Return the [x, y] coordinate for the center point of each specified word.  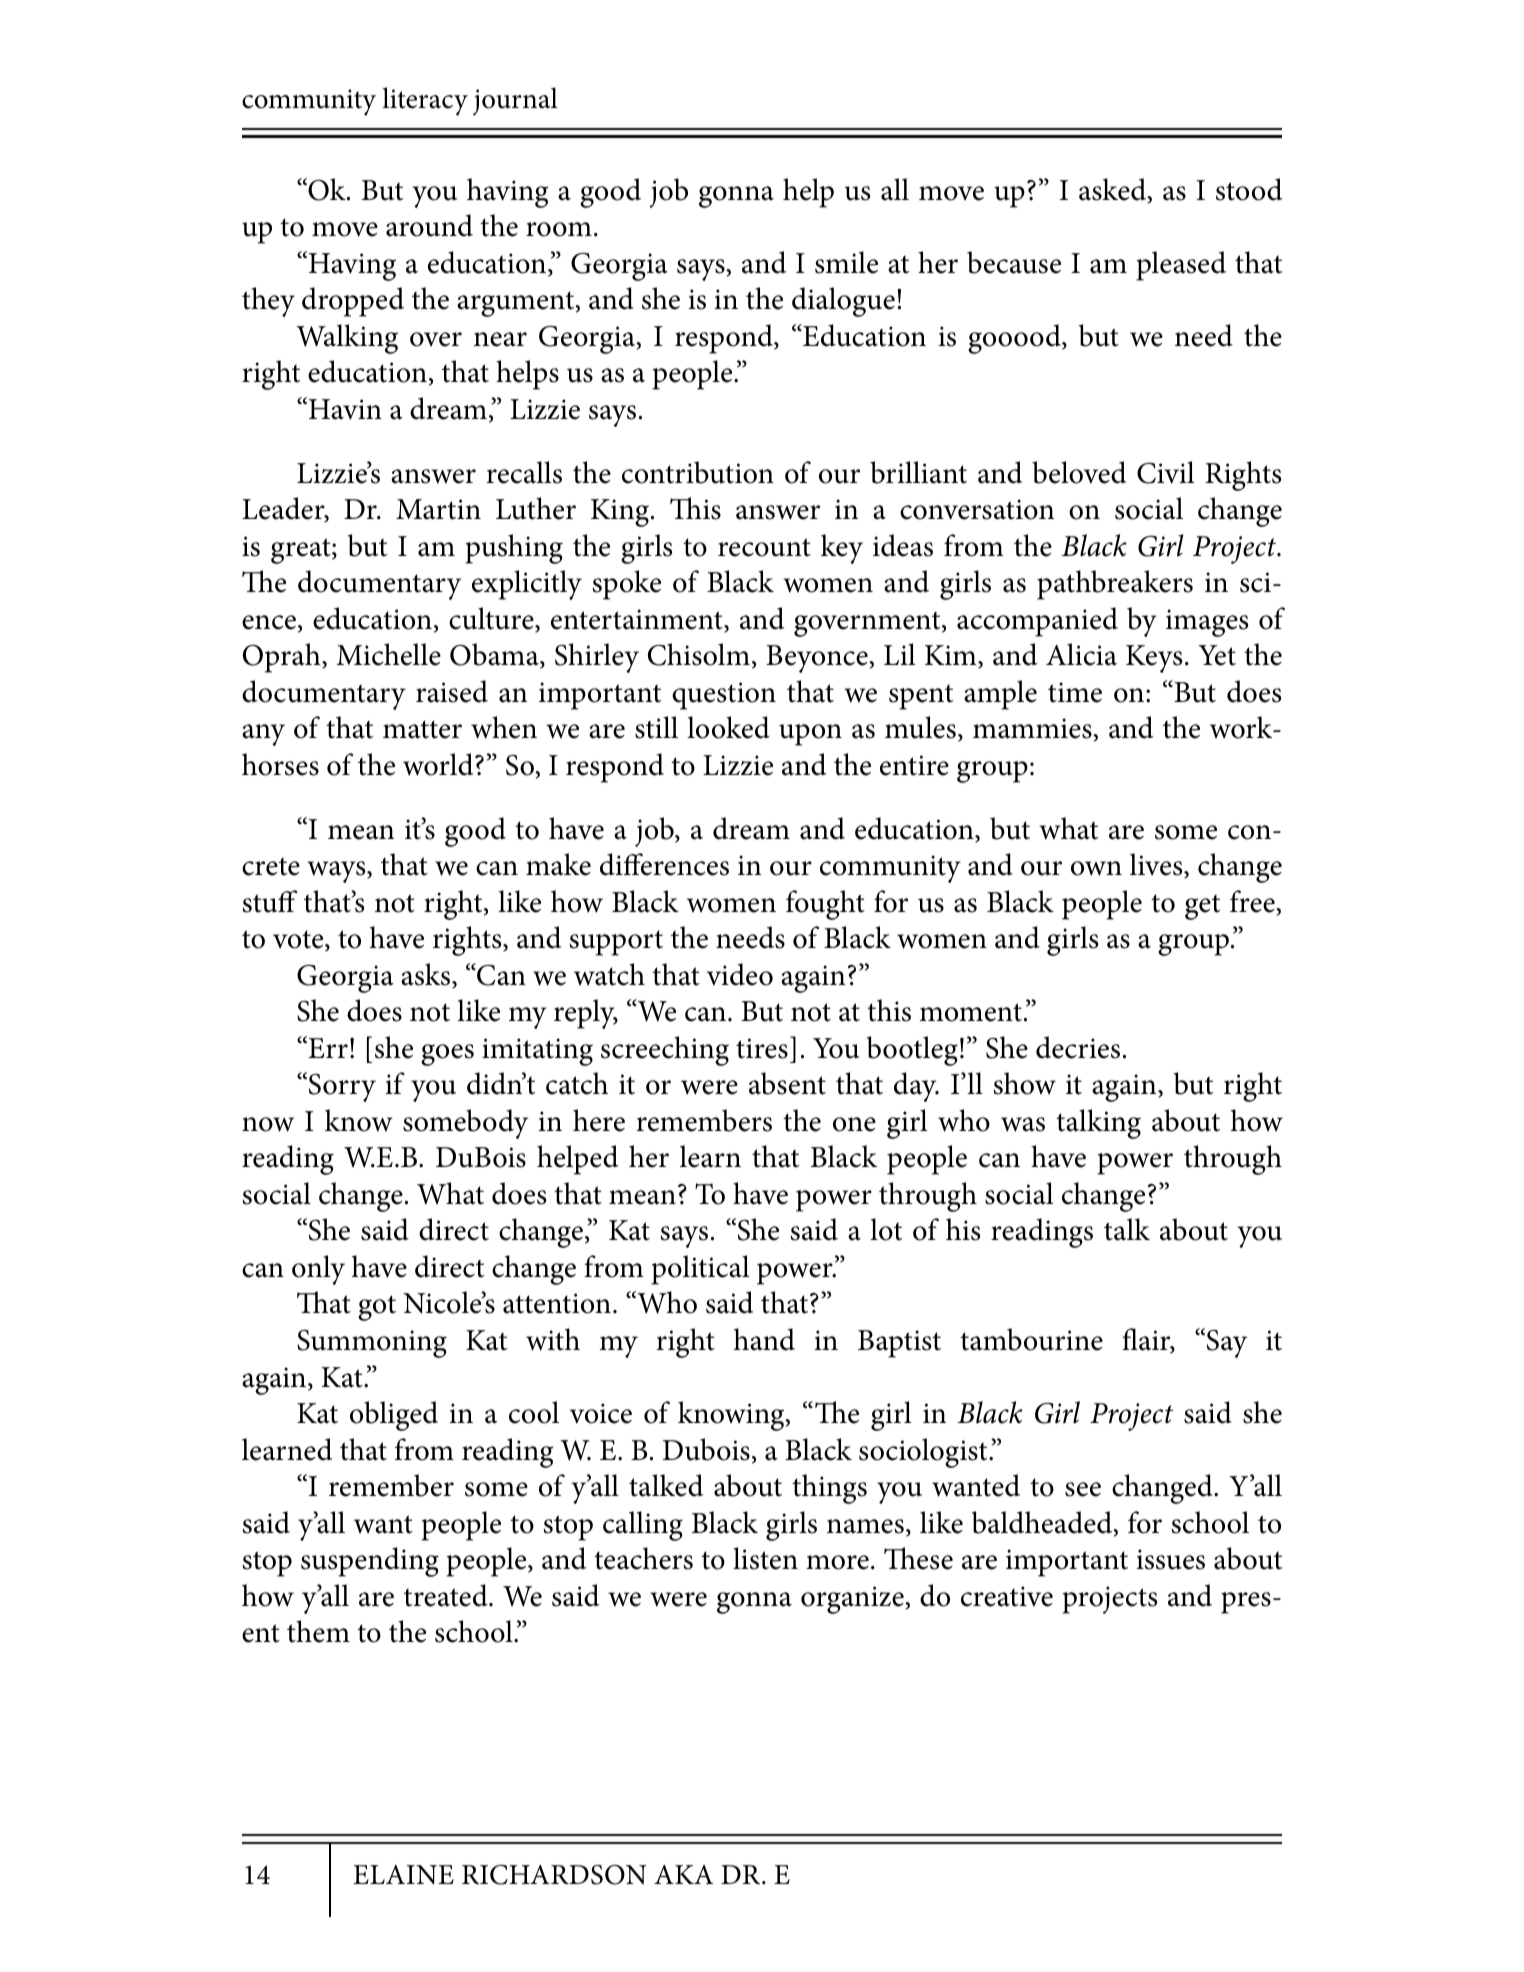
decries [1078, 1047]
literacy [425, 101]
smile [846, 262]
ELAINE [403, 1875]
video [740, 974]
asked [1114, 190]
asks [427, 975]
